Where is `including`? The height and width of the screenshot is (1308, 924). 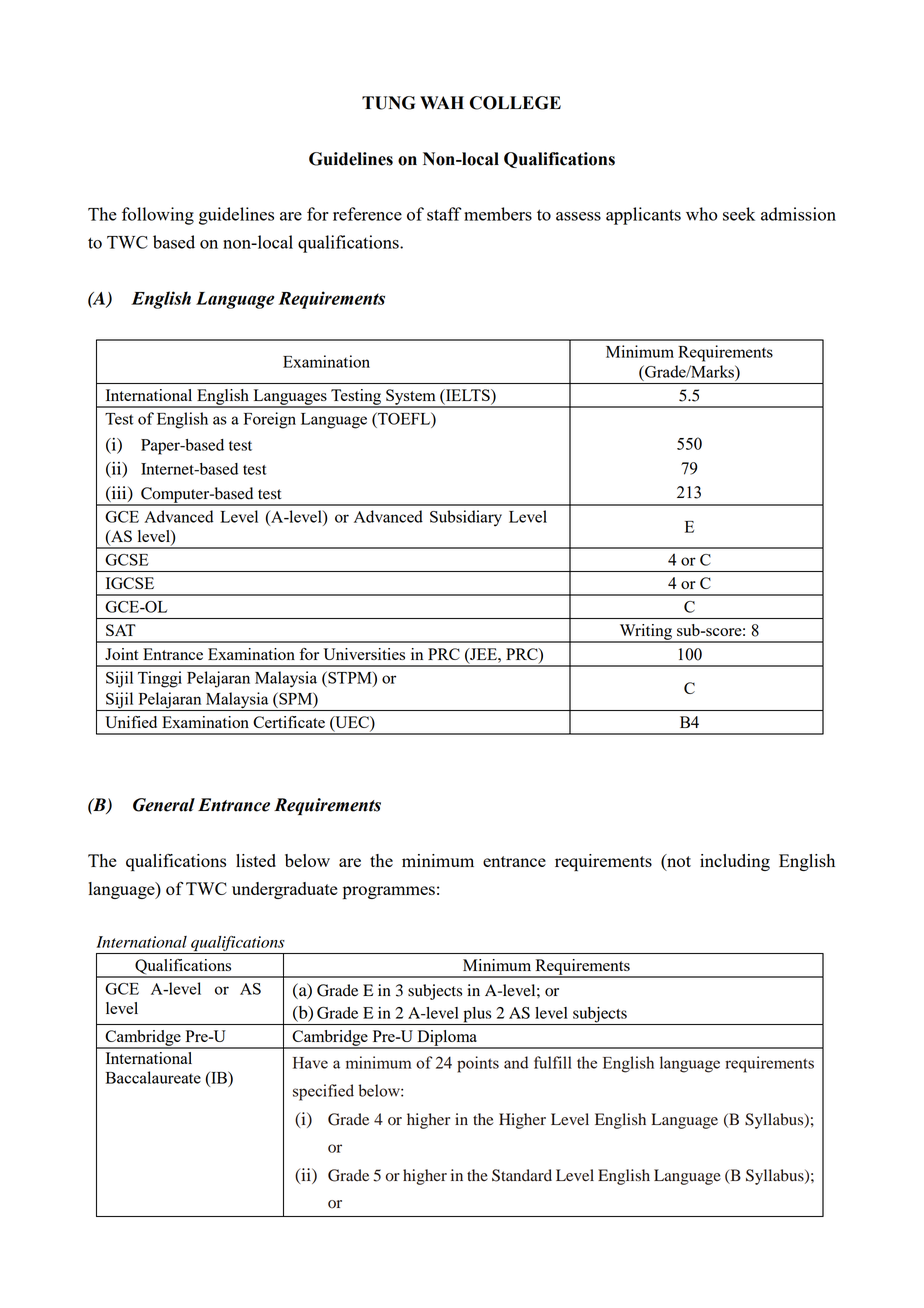 including is located at coordinates (735, 862).
